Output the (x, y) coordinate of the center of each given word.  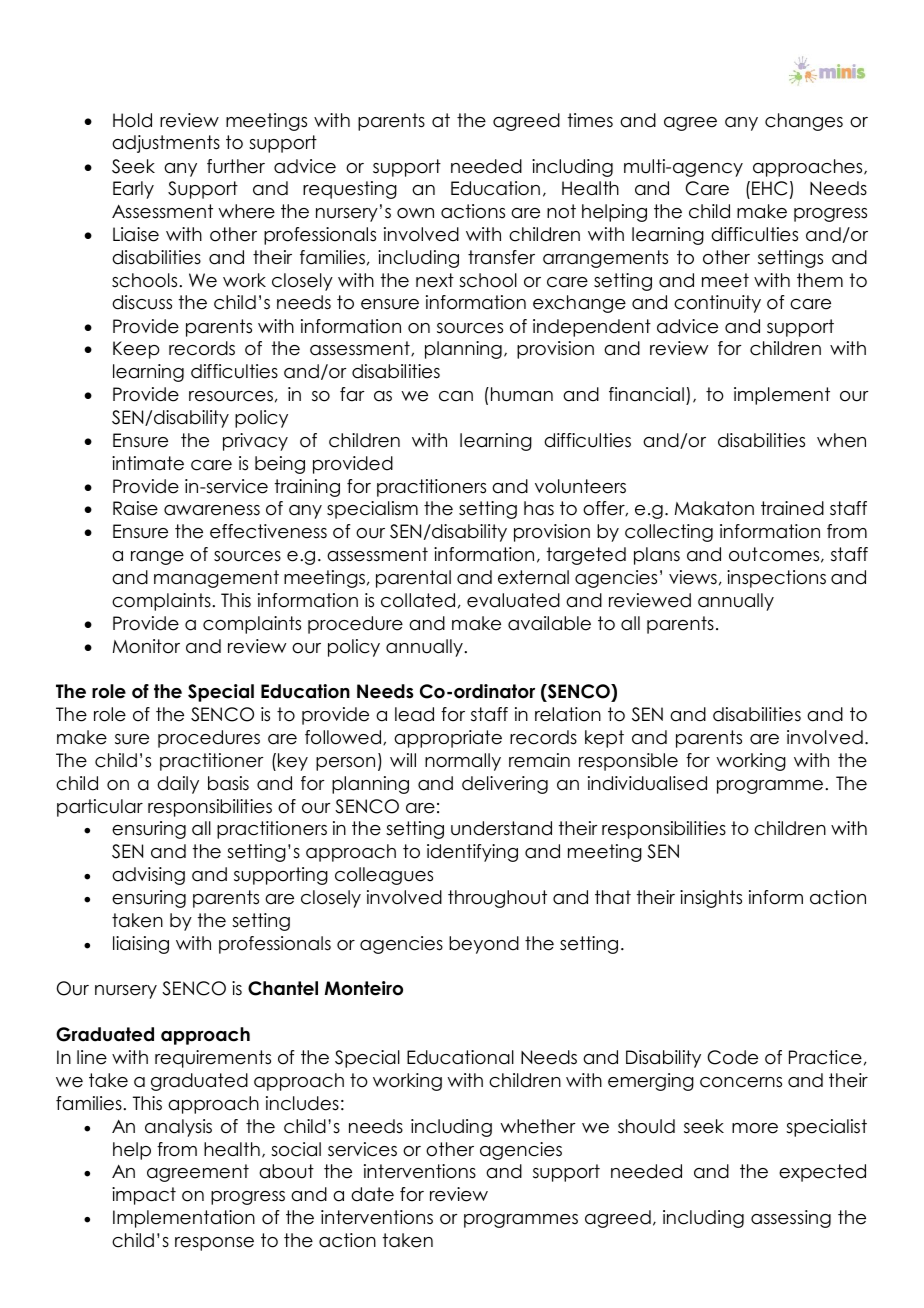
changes (804, 122)
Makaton (714, 508)
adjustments (166, 144)
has (539, 508)
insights (711, 899)
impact (144, 1196)
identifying (472, 853)
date (372, 1194)
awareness (212, 510)
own (415, 213)
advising (148, 876)
